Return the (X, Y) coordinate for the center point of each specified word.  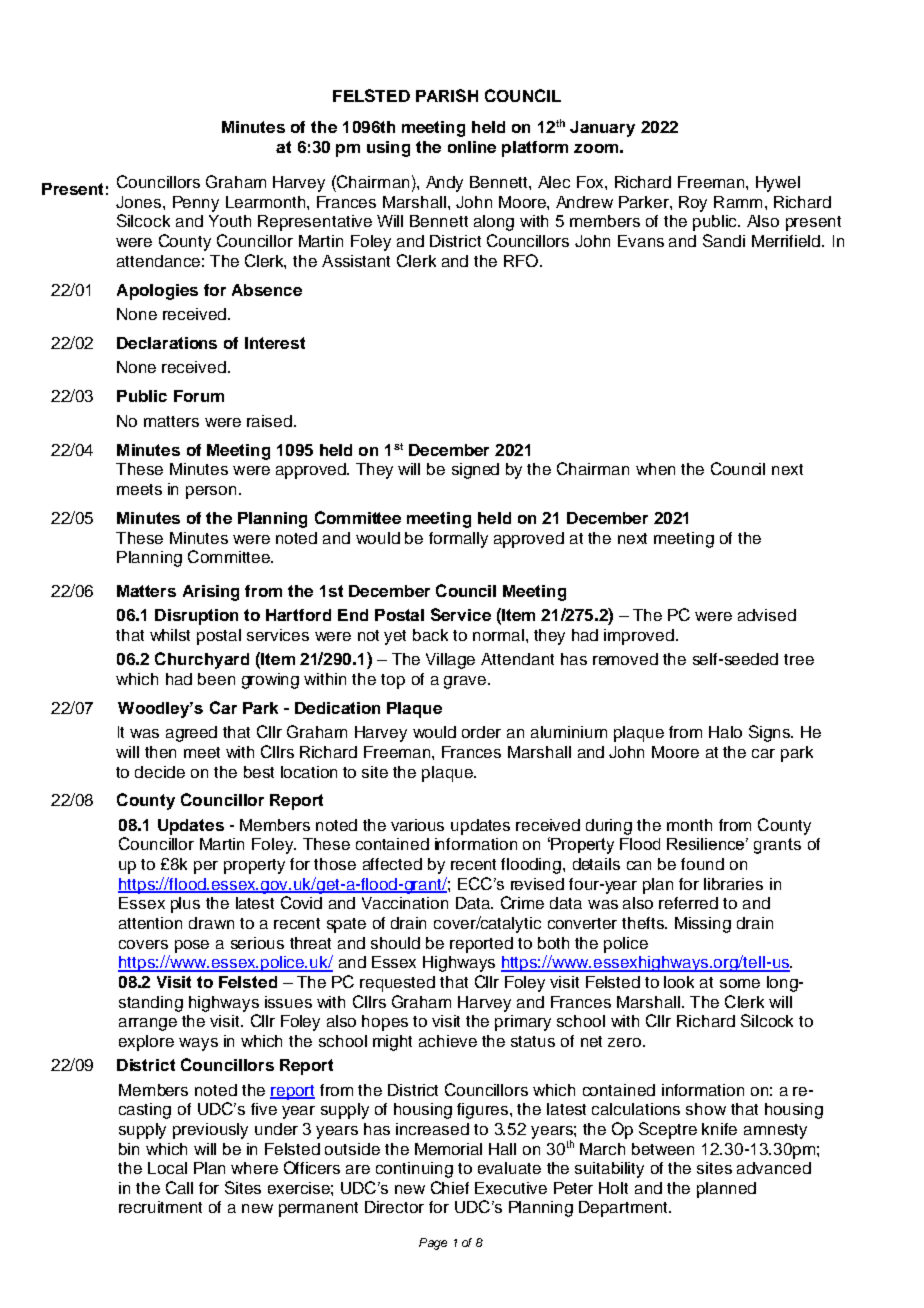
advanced (774, 1168)
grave (465, 682)
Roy (693, 204)
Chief (450, 1187)
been (216, 679)
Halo (725, 732)
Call (179, 1187)
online (472, 147)
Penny (196, 204)
